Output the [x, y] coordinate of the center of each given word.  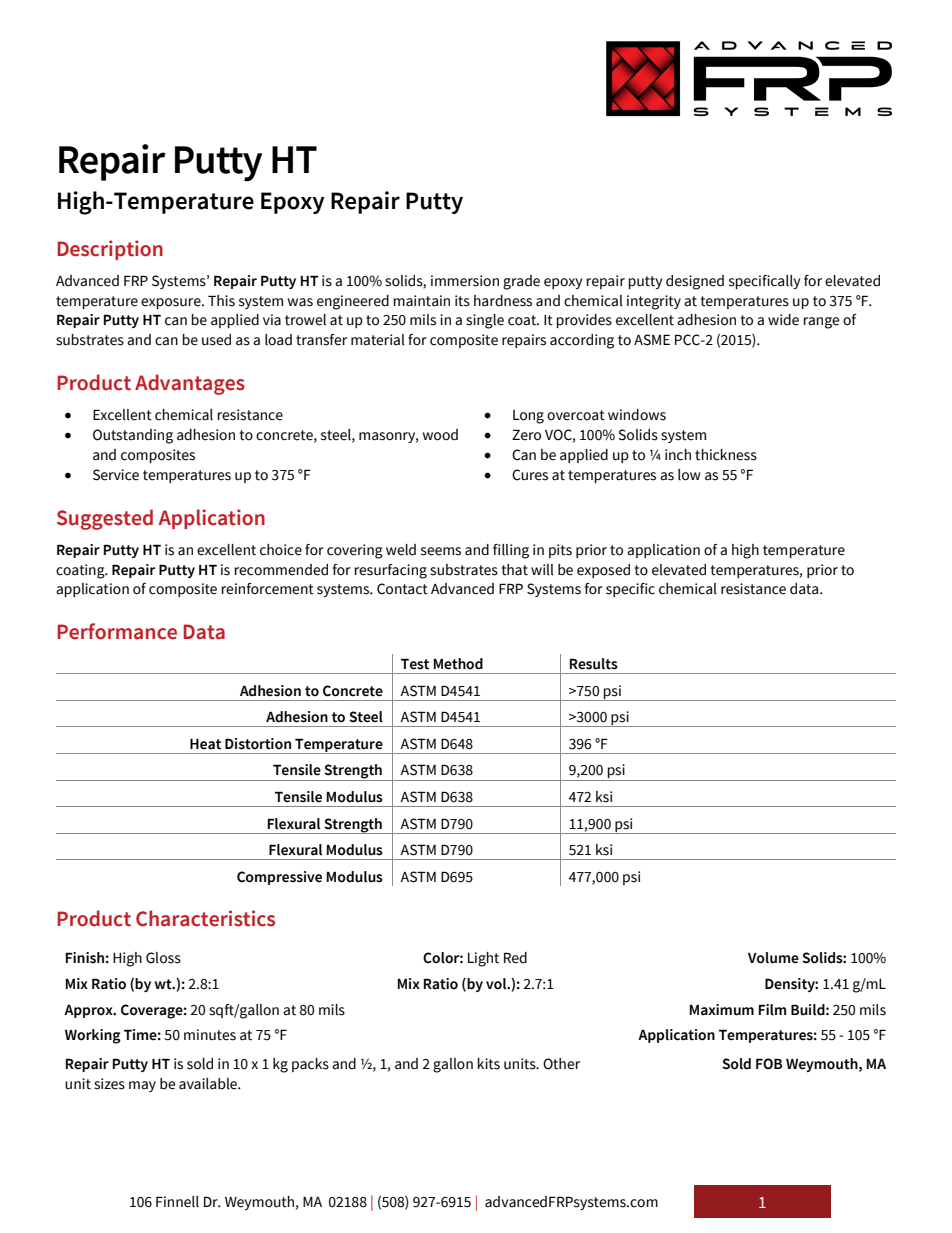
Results [594, 664]
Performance [117, 631]
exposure [172, 303]
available [209, 1084]
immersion [465, 281]
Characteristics [205, 918]
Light [483, 959]
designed [695, 282]
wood [440, 435]
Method [458, 664]
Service [116, 475]
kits [488, 1064]
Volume [773, 958]
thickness [726, 455]
